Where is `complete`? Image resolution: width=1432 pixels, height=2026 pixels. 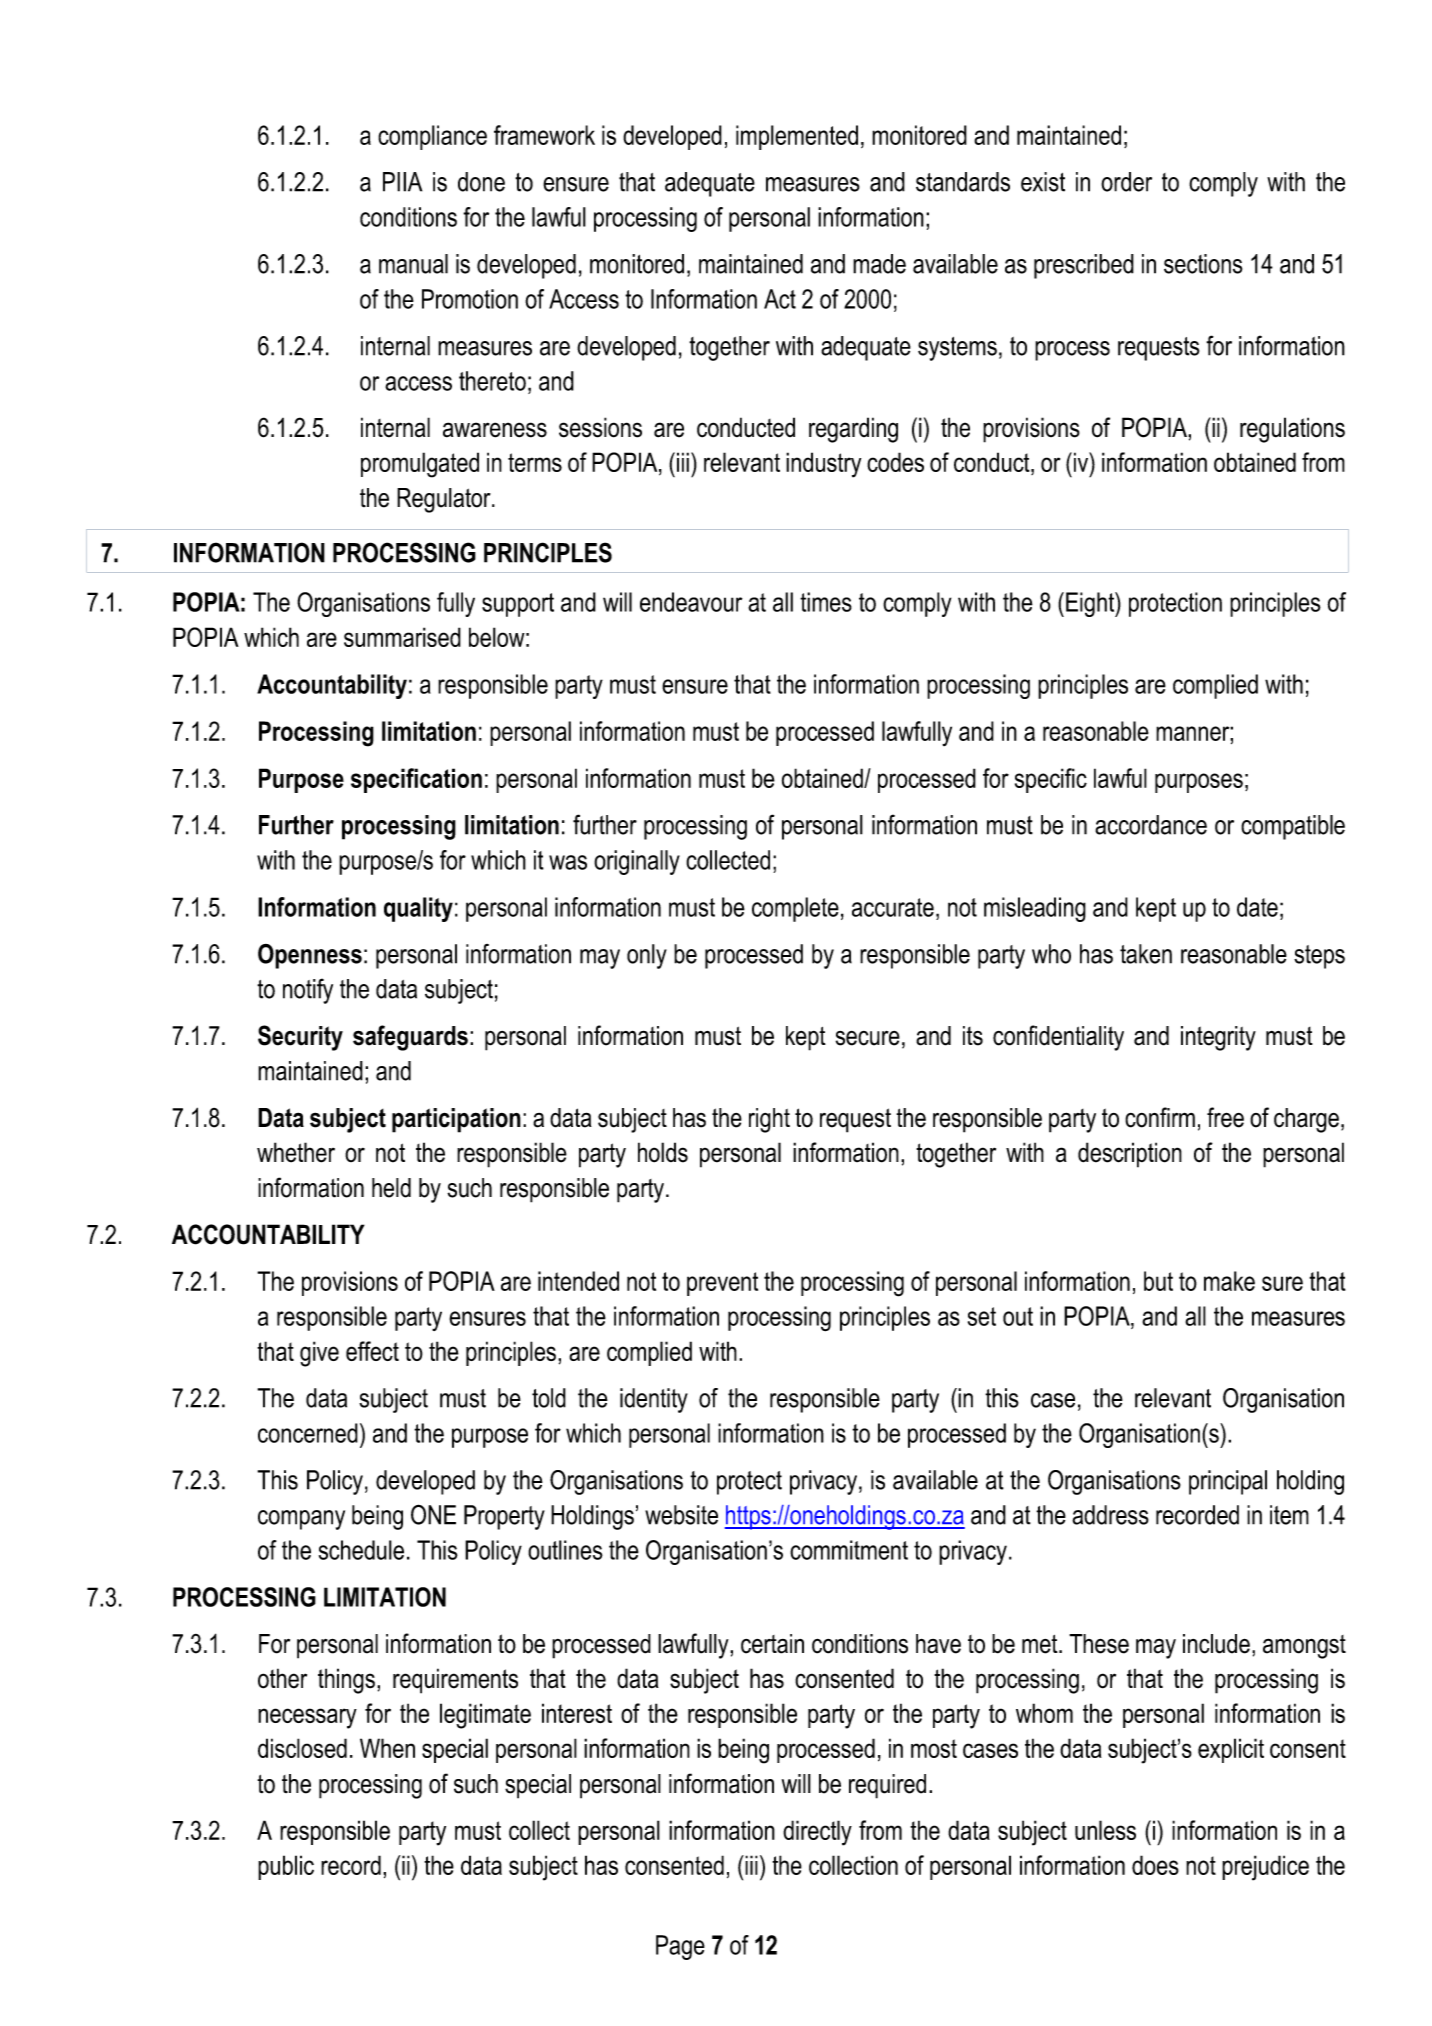
complete is located at coordinates (795, 909).
